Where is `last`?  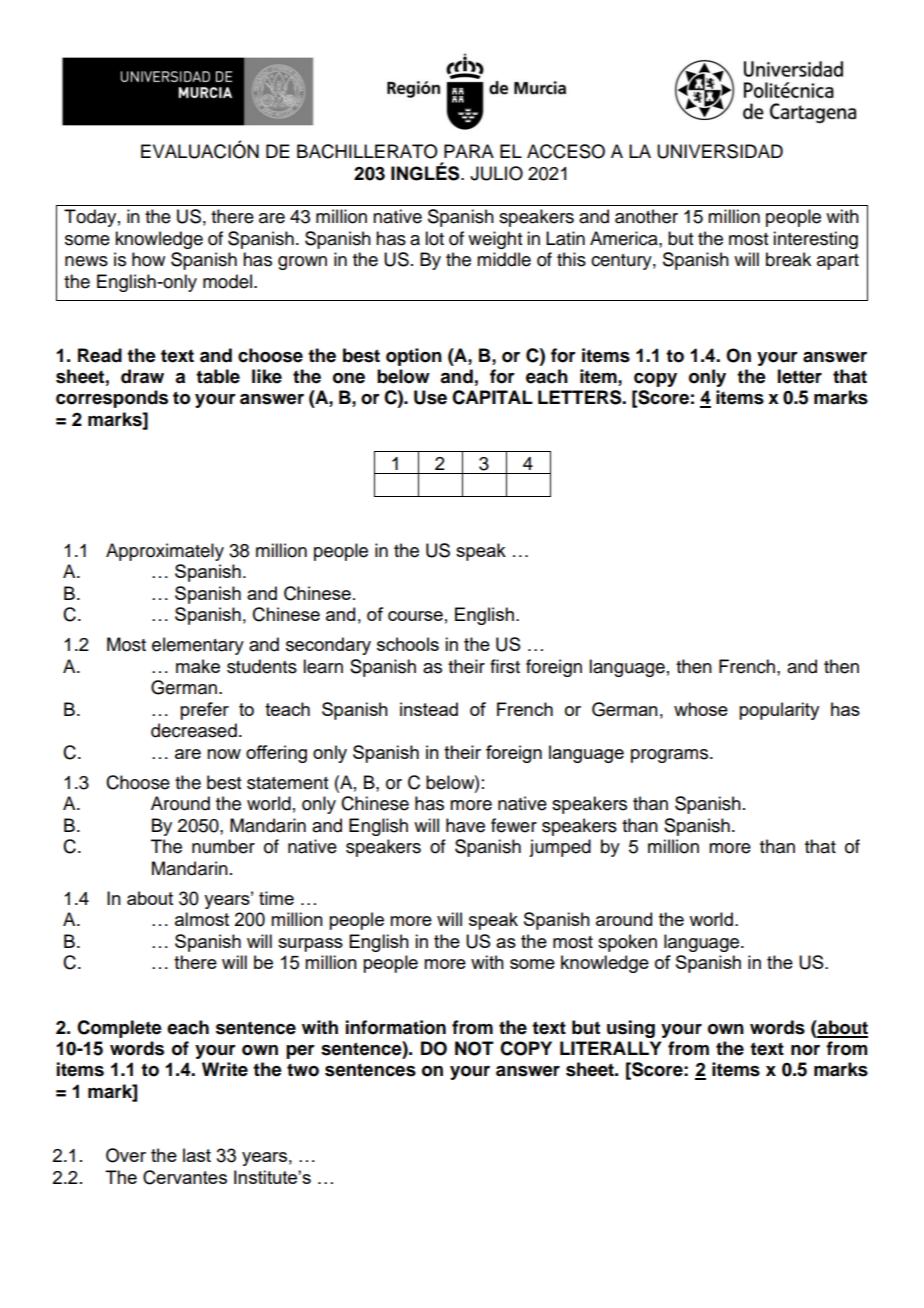 last is located at coordinates (197, 1155).
